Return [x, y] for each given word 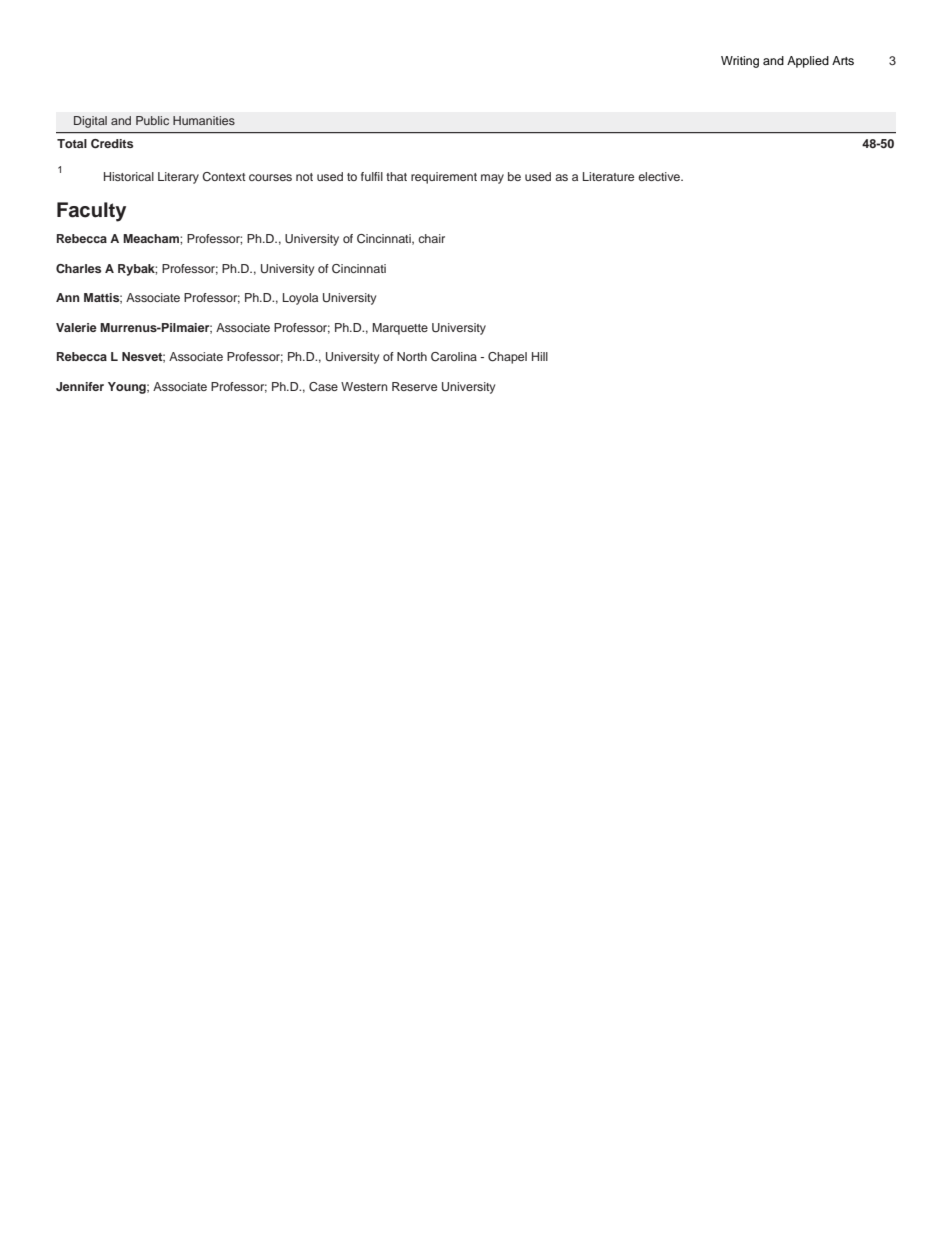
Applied [808, 62]
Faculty [91, 212]
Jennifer [80, 386]
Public [152, 120]
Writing [740, 62]
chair [431, 238]
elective [660, 176]
